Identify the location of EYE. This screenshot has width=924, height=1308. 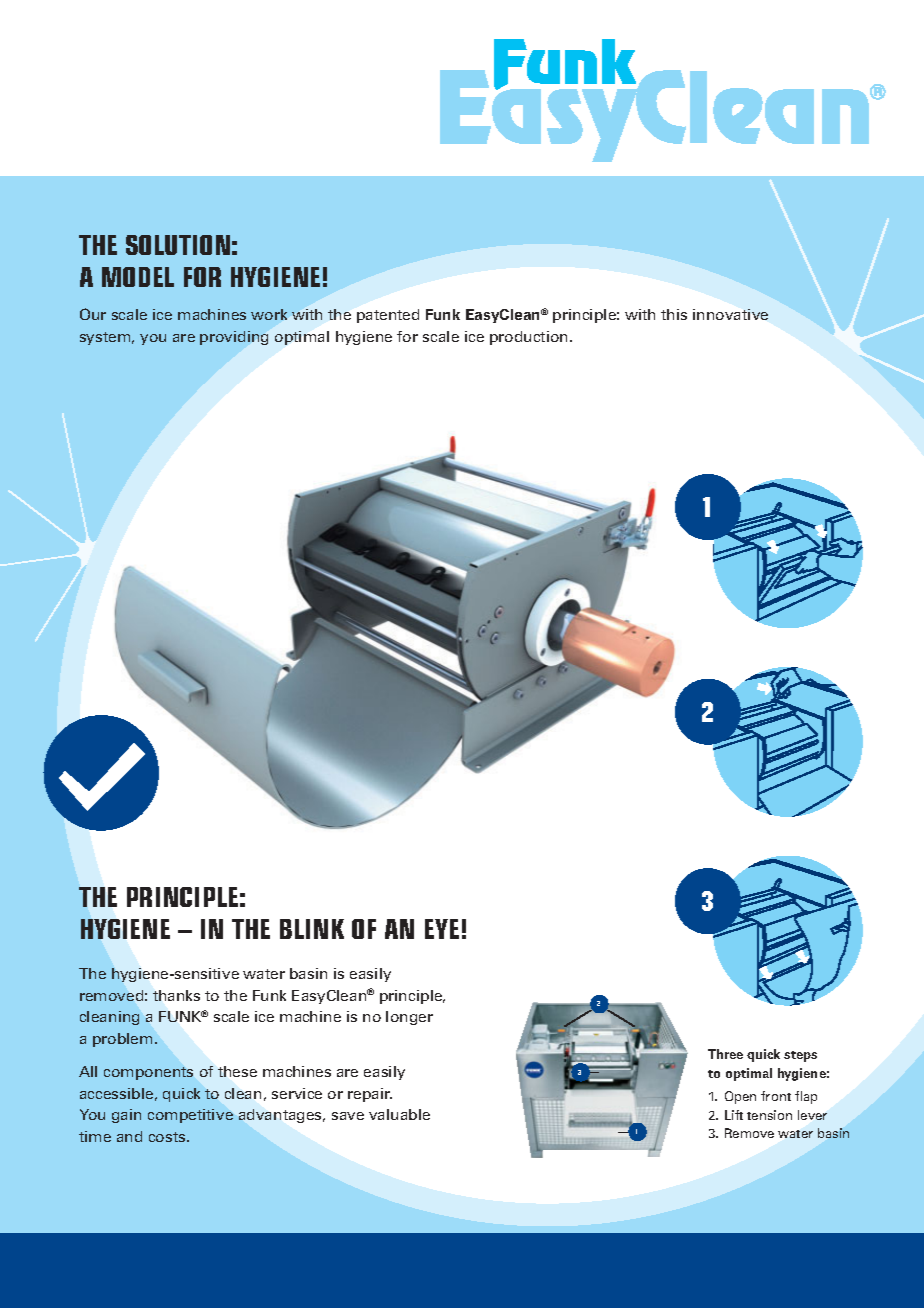
(442, 929).
